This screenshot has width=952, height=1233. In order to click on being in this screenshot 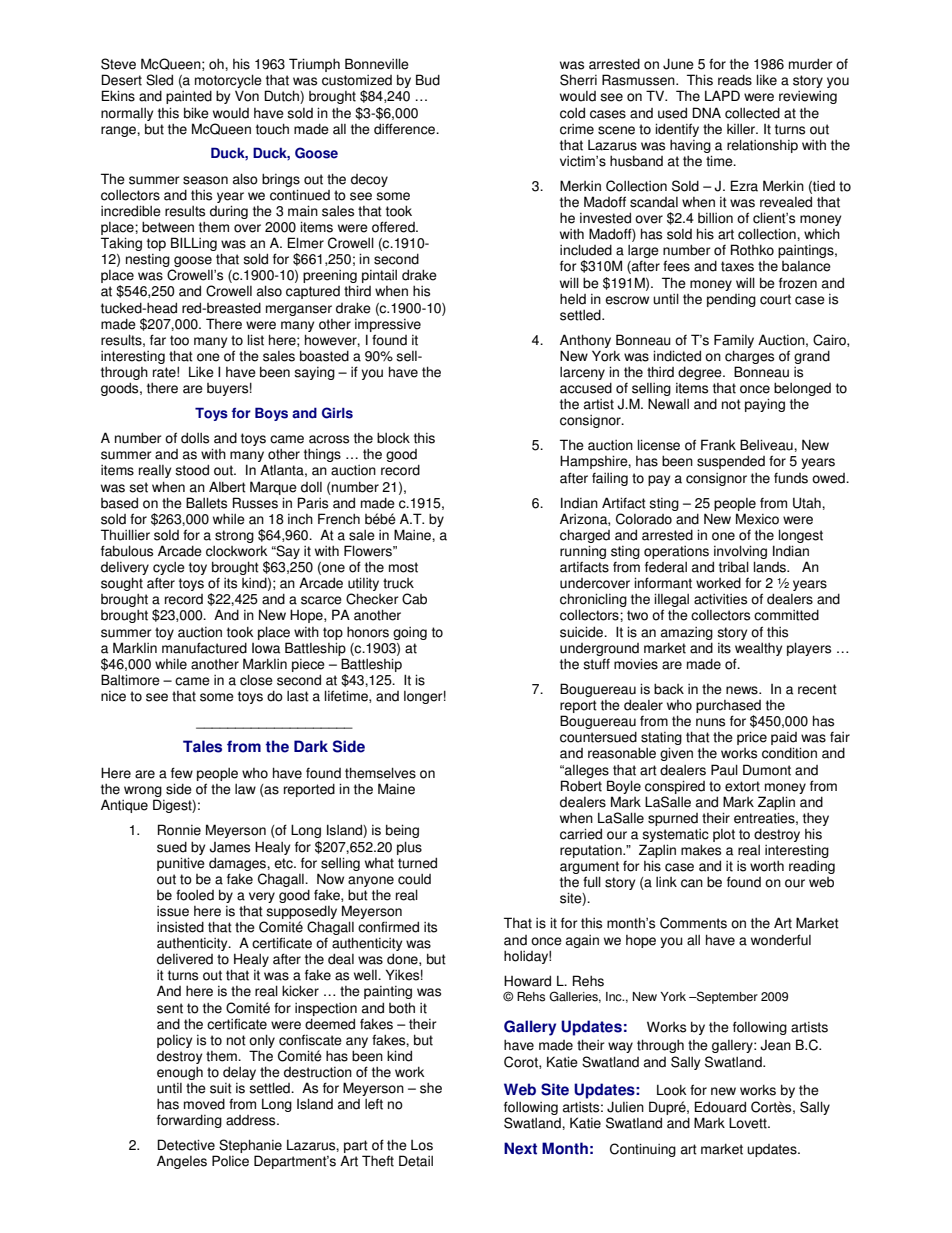, I will do `click(402, 831)`.
